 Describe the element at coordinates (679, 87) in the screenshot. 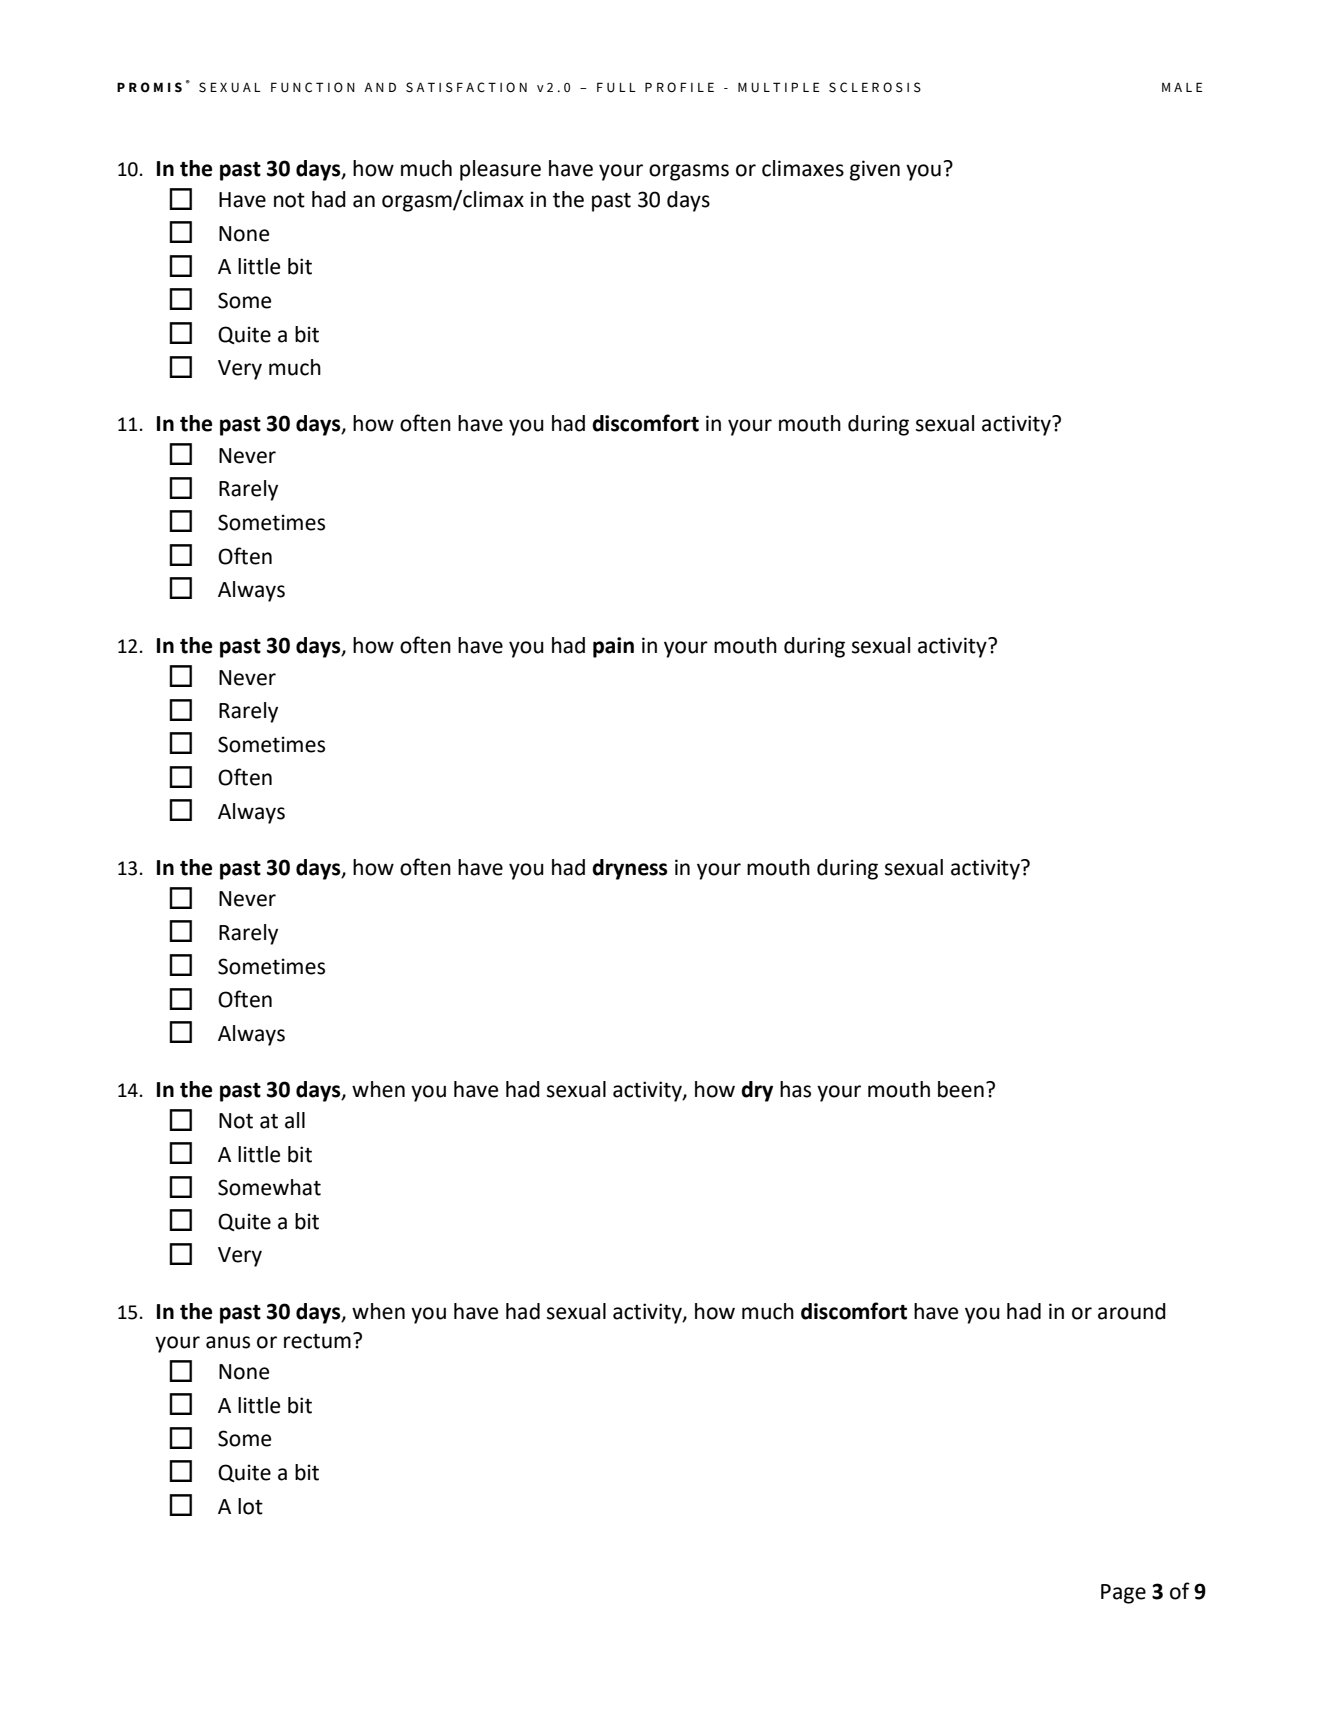

I see `PROFILE` at that location.
